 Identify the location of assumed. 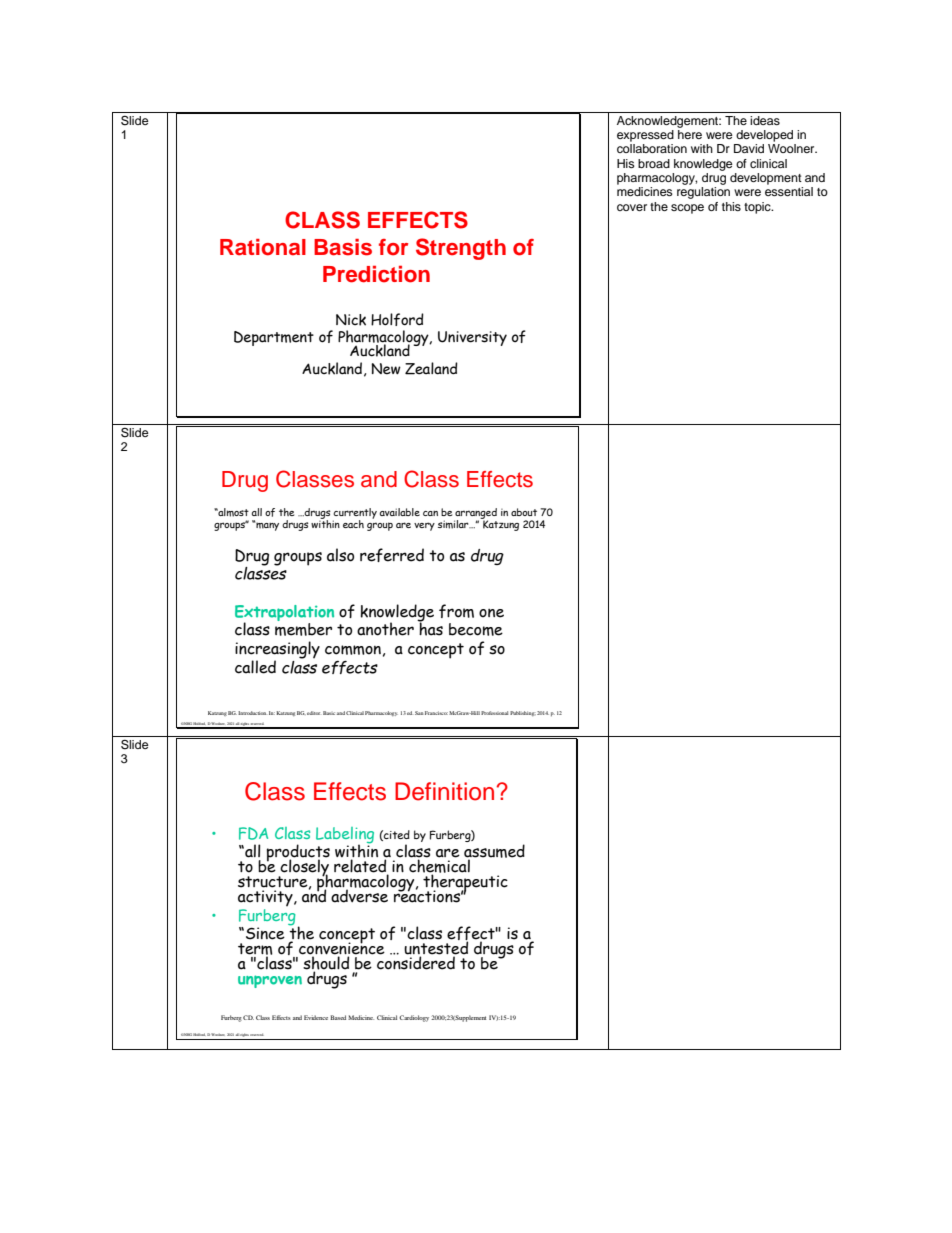
(494, 852).
